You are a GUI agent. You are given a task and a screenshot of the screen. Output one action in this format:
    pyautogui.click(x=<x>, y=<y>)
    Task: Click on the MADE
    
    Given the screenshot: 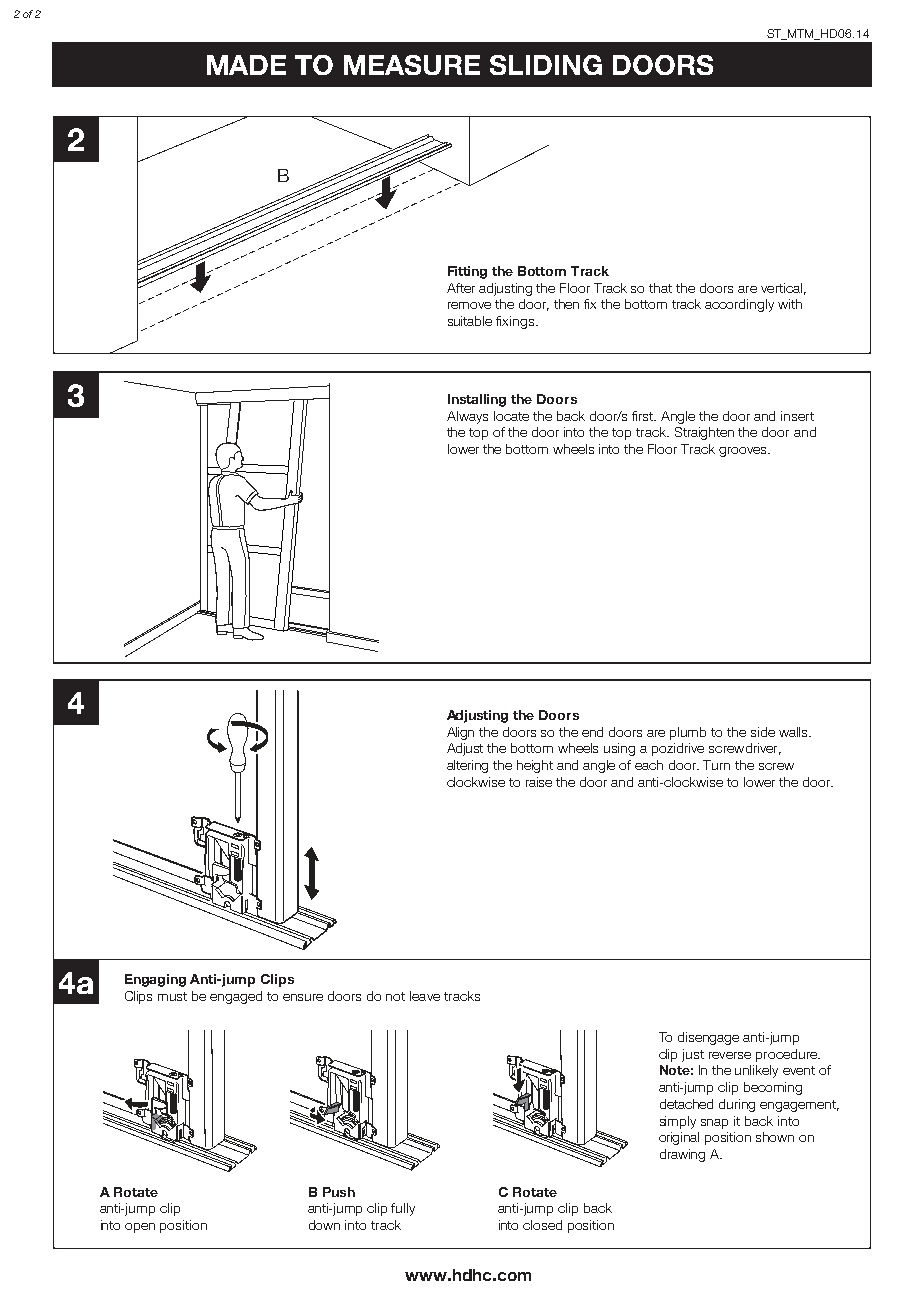 What is the action you would take?
    pyautogui.click(x=246, y=65)
